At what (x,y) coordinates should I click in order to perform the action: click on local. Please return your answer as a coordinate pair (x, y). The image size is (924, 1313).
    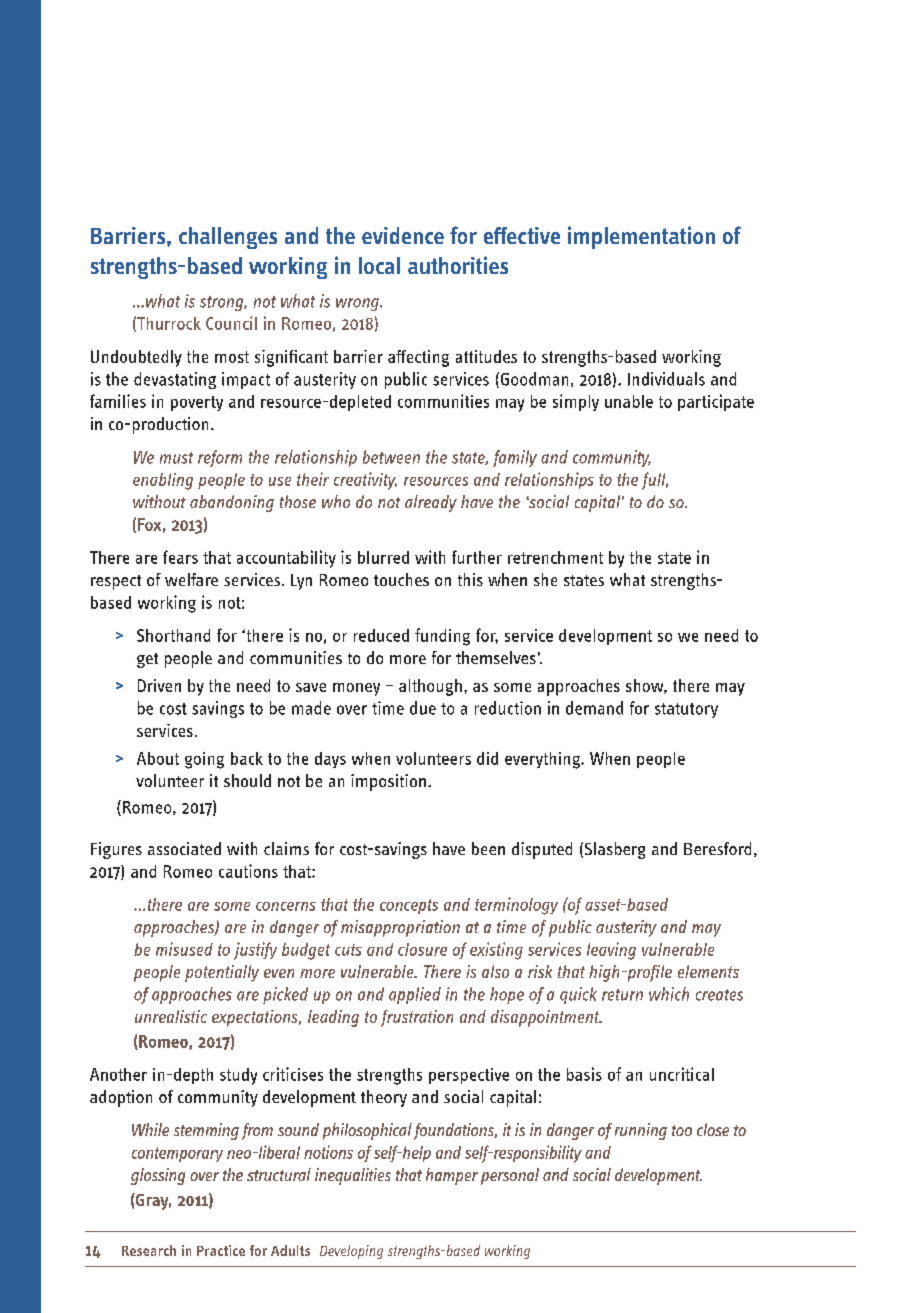
    Looking at the image, I should click on (379, 265).
